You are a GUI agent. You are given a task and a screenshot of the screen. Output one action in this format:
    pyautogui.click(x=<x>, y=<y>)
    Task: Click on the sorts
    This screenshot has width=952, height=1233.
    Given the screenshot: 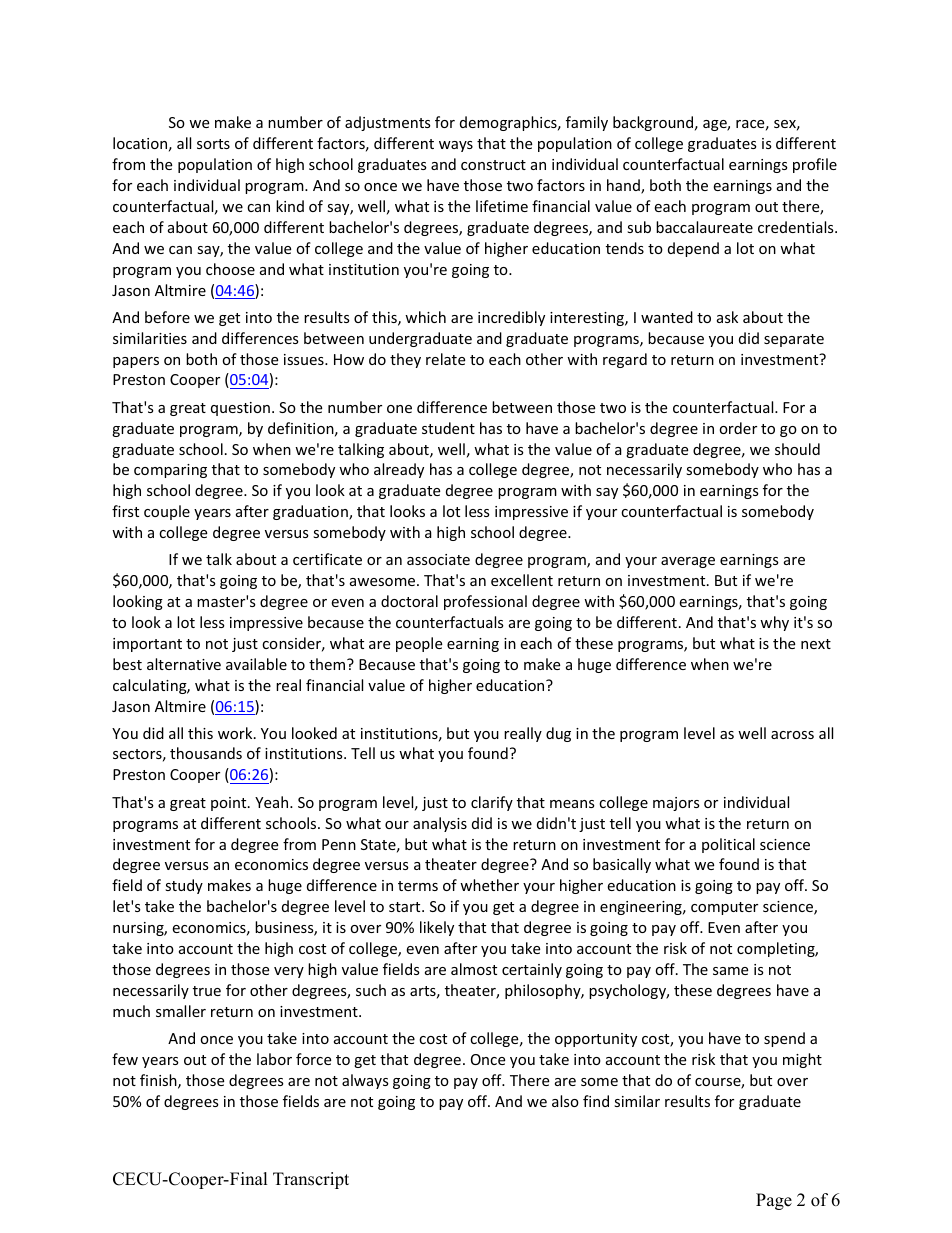 What is the action you would take?
    pyautogui.click(x=213, y=144)
